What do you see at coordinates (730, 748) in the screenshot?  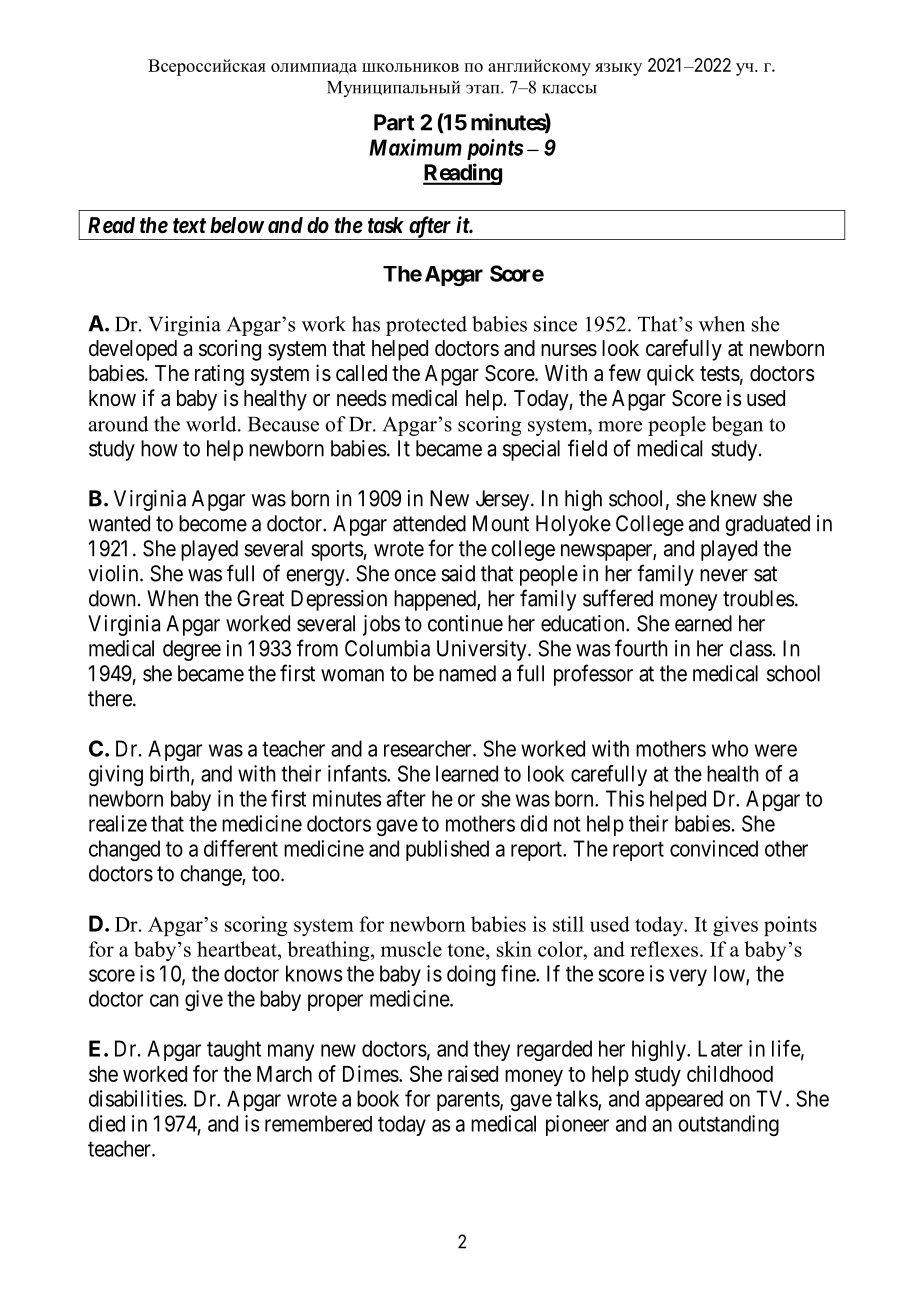 I see `who` at bounding box center [730, 748].
